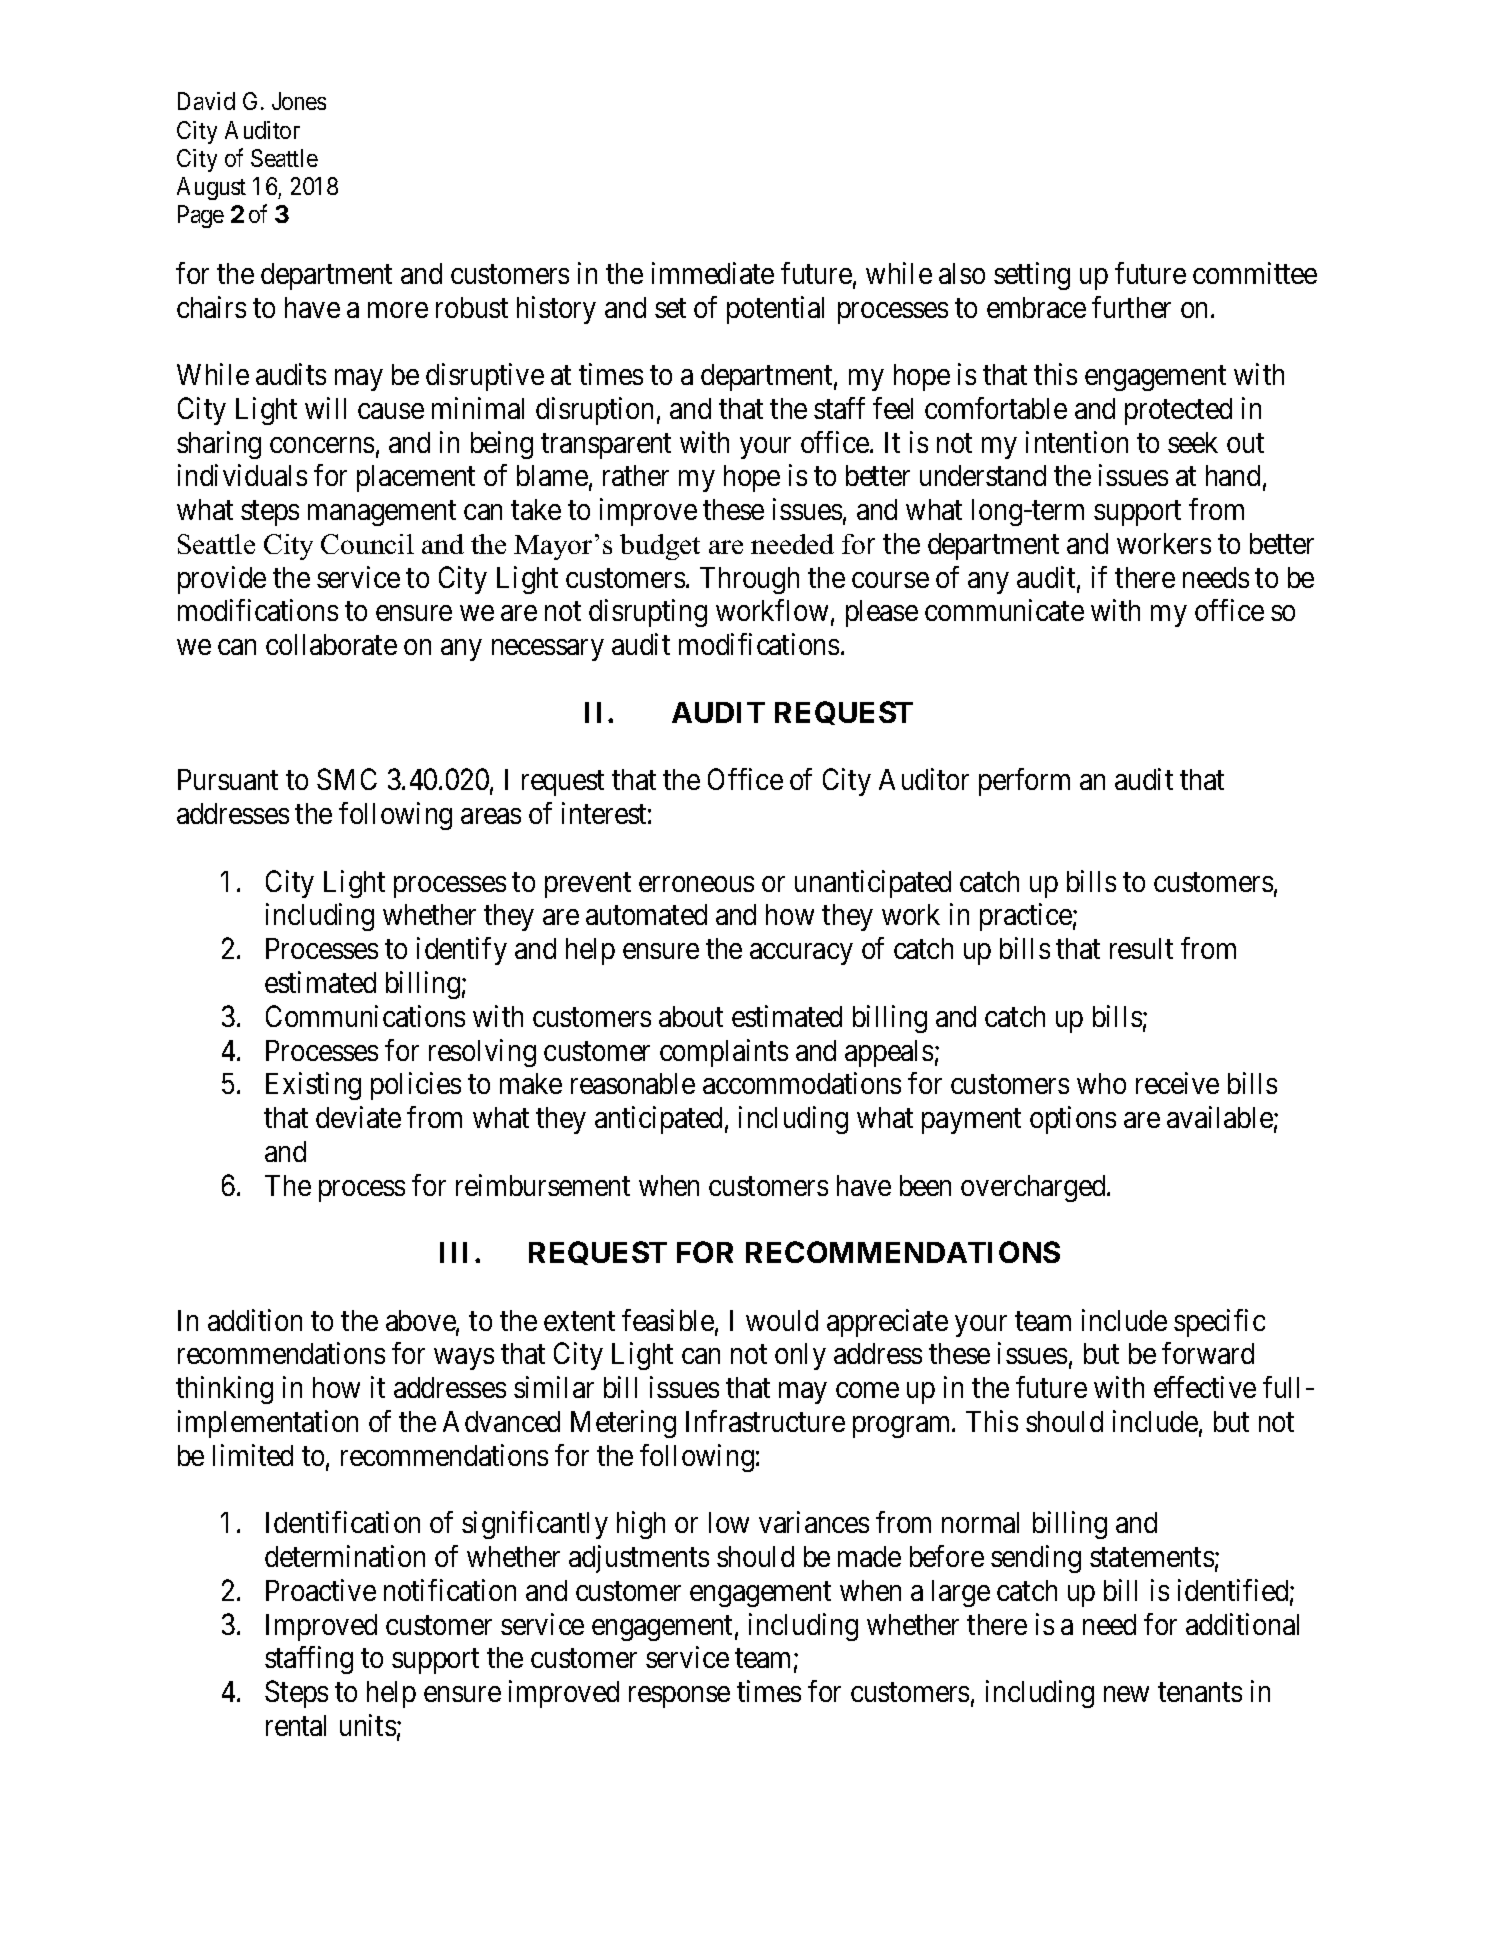  What do you see at coordinates (713, 273) in the image?
I see `immediate` at bounding box center [713, 273].
